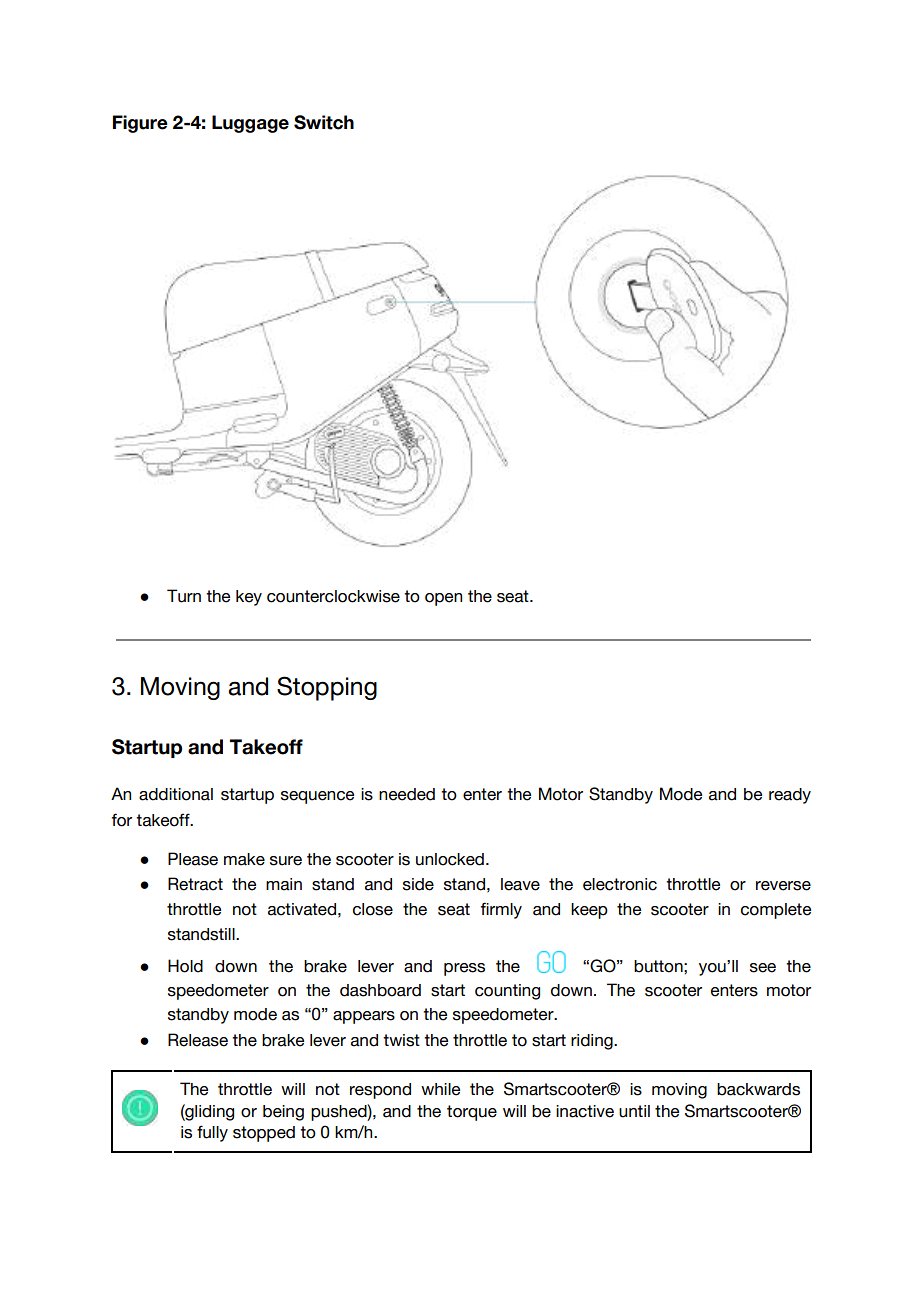 This document has height=1308, width=924. I want to click on counterclockwise, so click(333, 596).
